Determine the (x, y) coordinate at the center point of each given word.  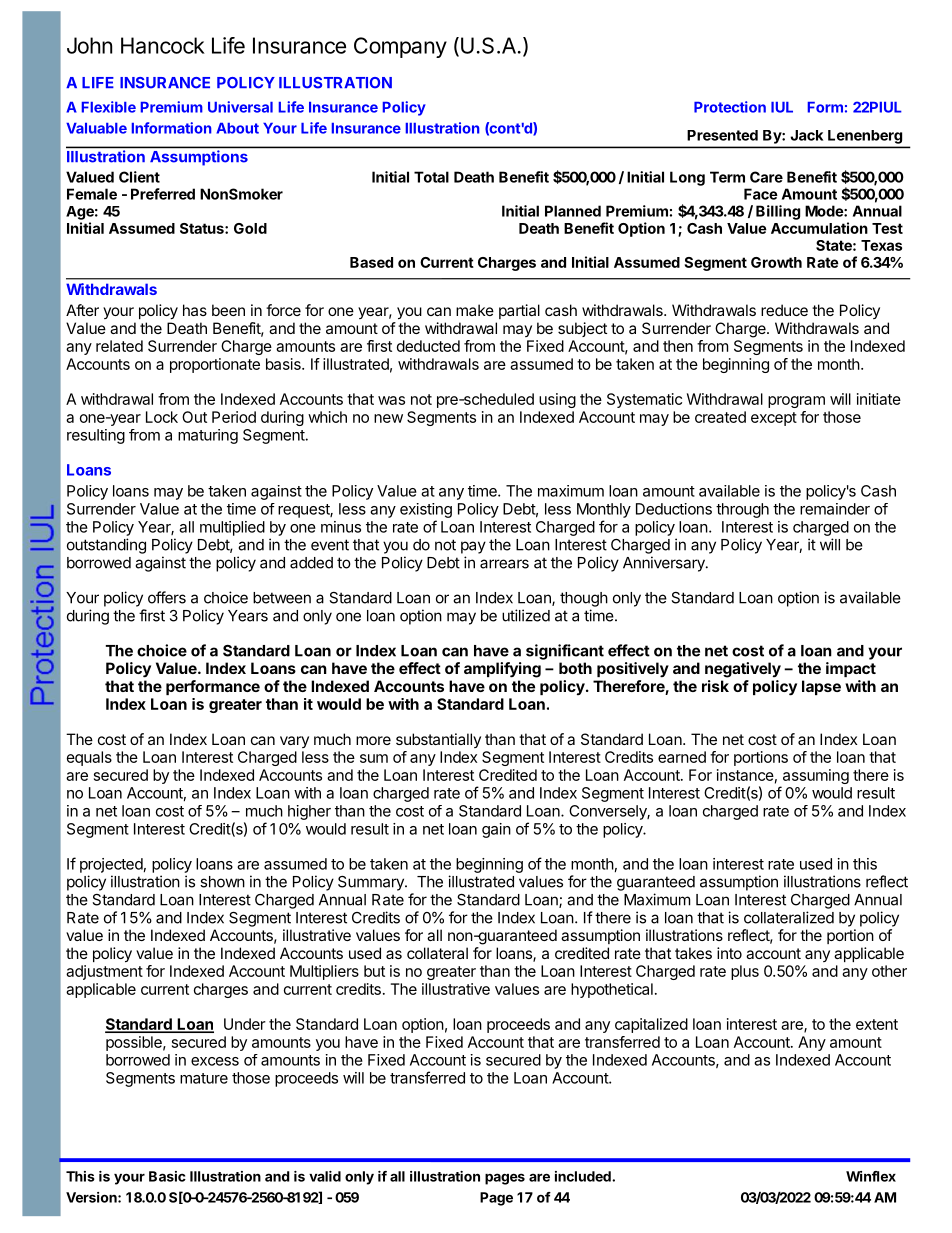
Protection (730, 107)
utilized (526, 615)
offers (167, 597)
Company (400, 47)
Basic (167, 1176)
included (584, 1176)
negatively (743, 670)
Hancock (163, 45)
